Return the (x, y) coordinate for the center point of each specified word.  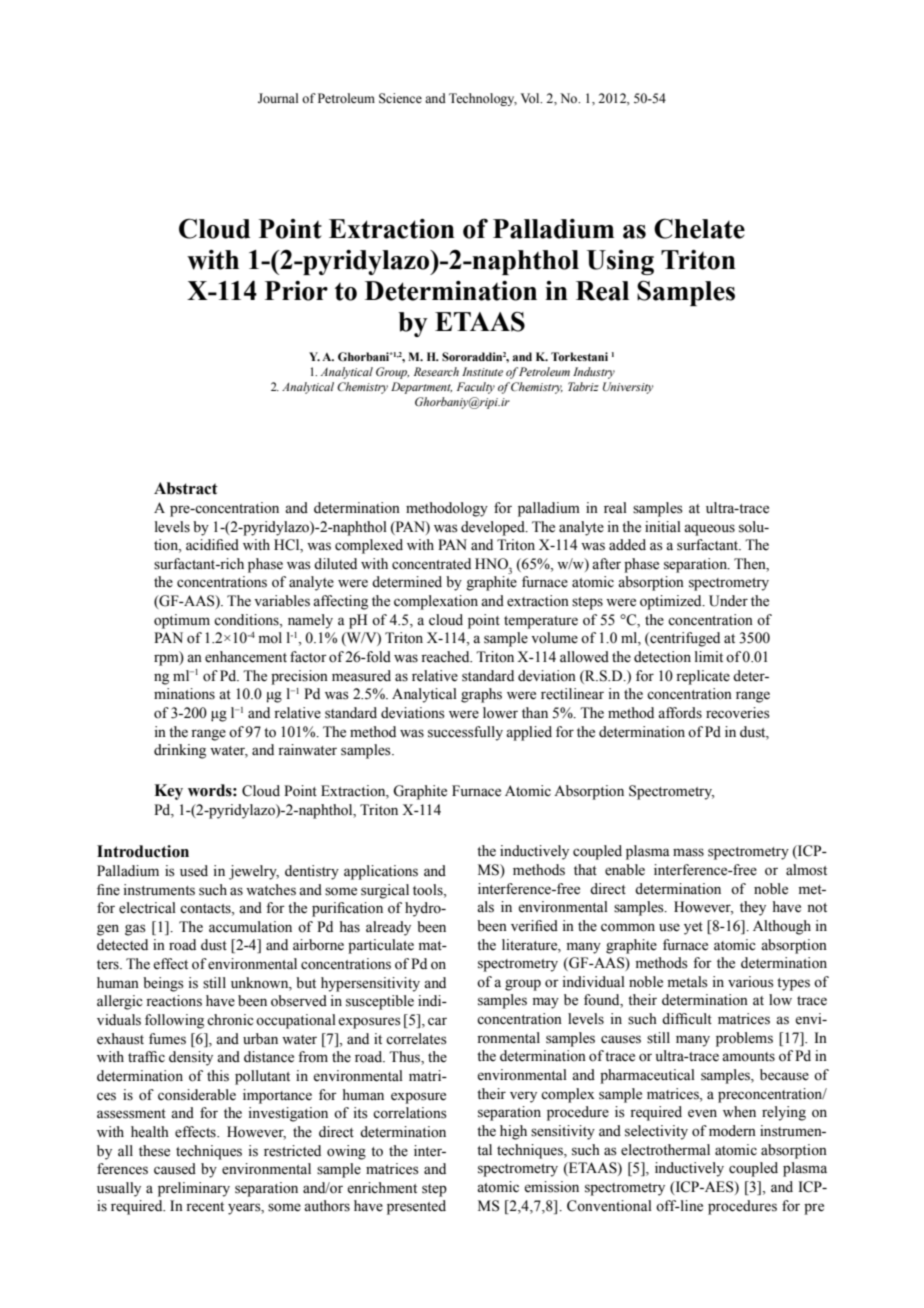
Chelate (699, 228)
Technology (483, 99)
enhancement (246, 657)
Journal (278, 98)
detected (122, 945)
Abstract (186, 488)
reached (446, 657)
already (388, 928)
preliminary (194, 1189)
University (628, 388)
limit (709, 656)
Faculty (476, 388)
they (753, 908)
